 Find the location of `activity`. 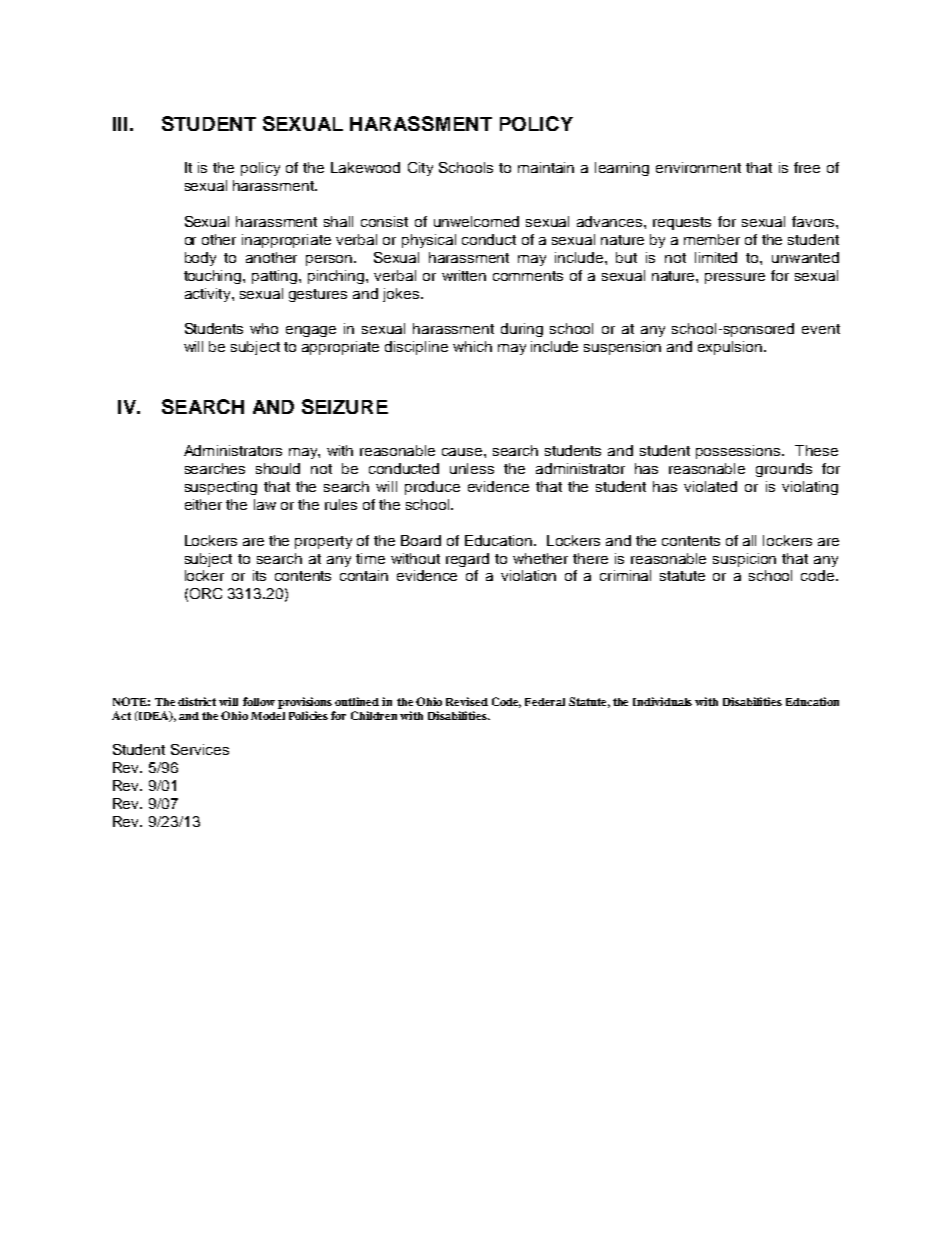

activity is located at coordinates (209, 295).
